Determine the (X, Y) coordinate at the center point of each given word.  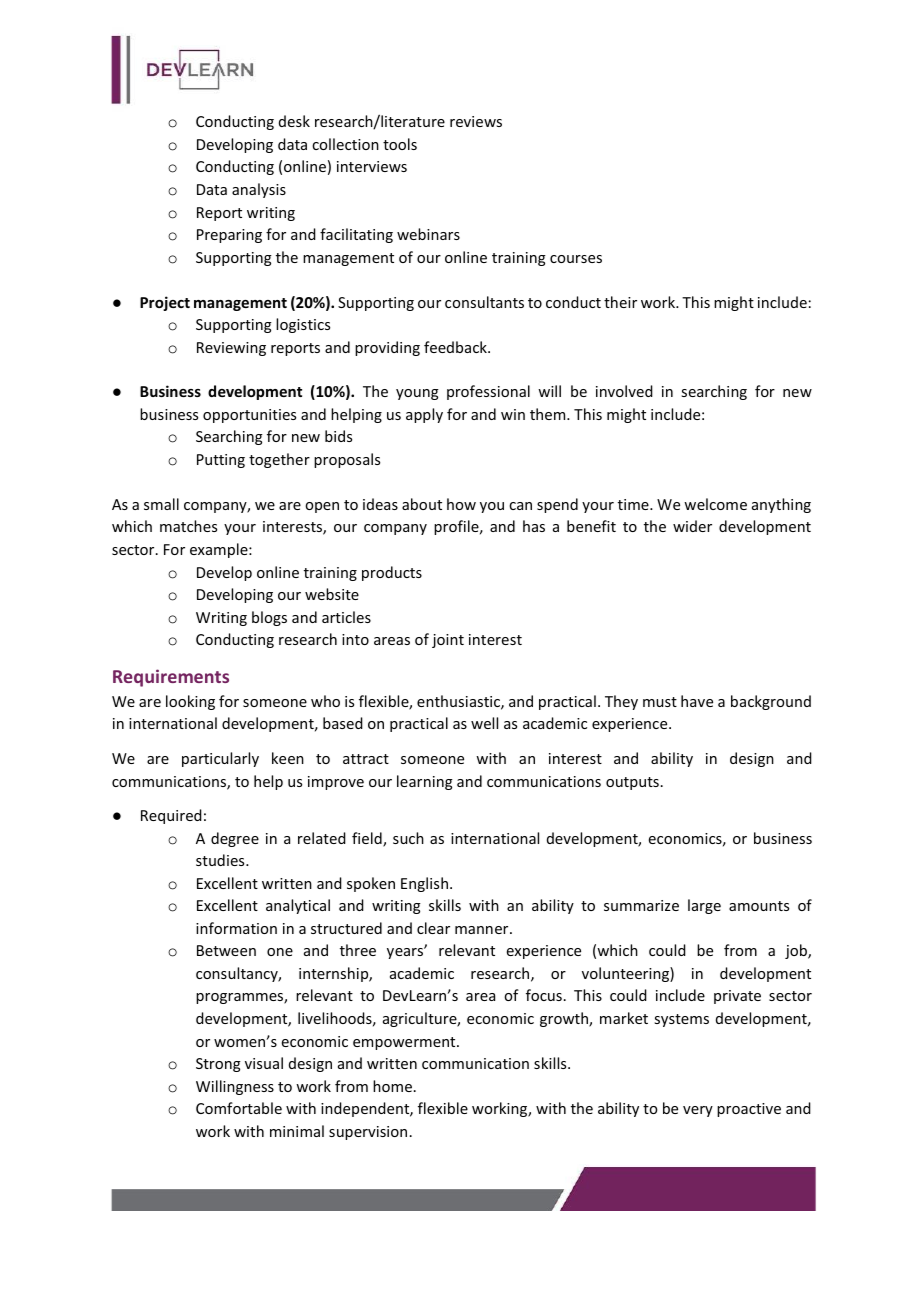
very (698, 1111)
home (392, 1086)
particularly (220, 759)
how (461, 504)
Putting (221, 461)
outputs (632, 783)
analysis (259, 190)
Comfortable (239, 1108)
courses (576, 259)
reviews (476, 121)
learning (425, 782)
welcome (715, 504)
